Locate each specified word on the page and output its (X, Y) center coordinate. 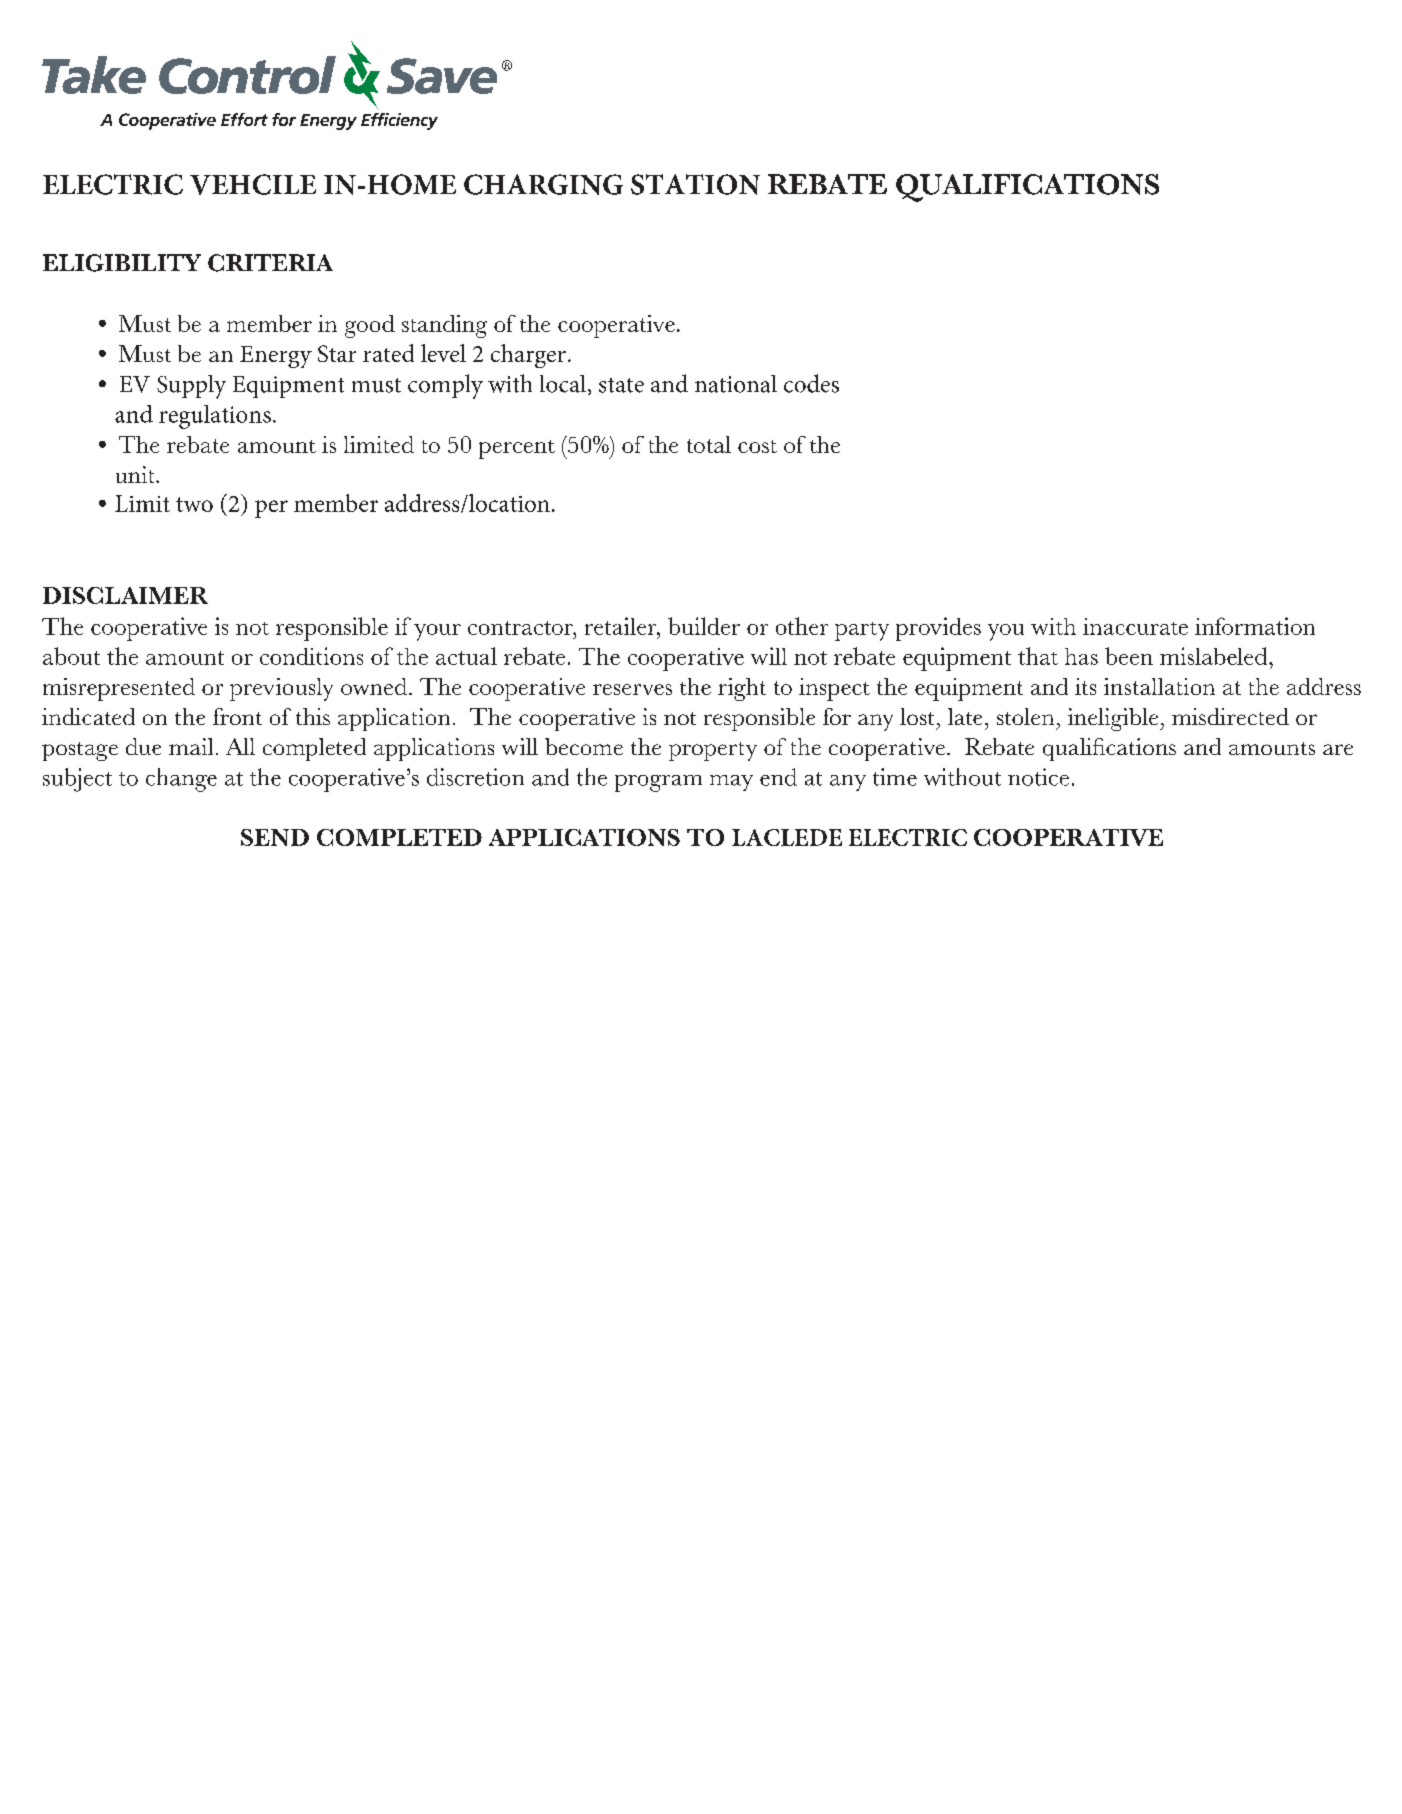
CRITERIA (270, 263)
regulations (215, 417)
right (742, 689)
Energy (276, 357)
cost (757, 446)
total (709, 444)
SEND (275, 837)
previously (281, 689)
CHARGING (543, 184)
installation (1159, 686)
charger (528, 356)
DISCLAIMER (125, 595)
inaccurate (1135, 626)
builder (704, 626)
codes (811, 383)
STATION (695, 184)
